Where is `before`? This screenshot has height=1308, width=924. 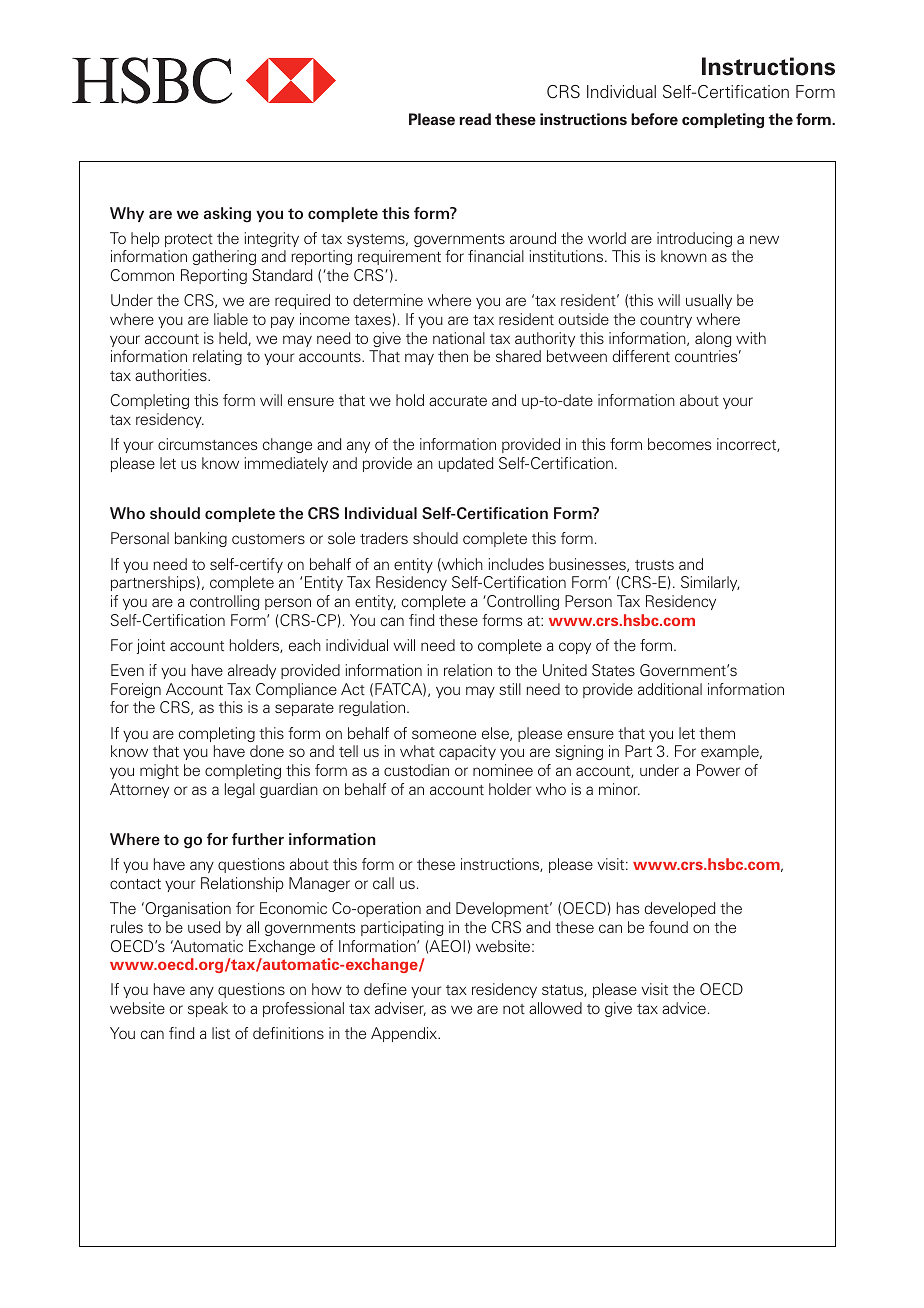 before is located at coordinates (654, 119).
